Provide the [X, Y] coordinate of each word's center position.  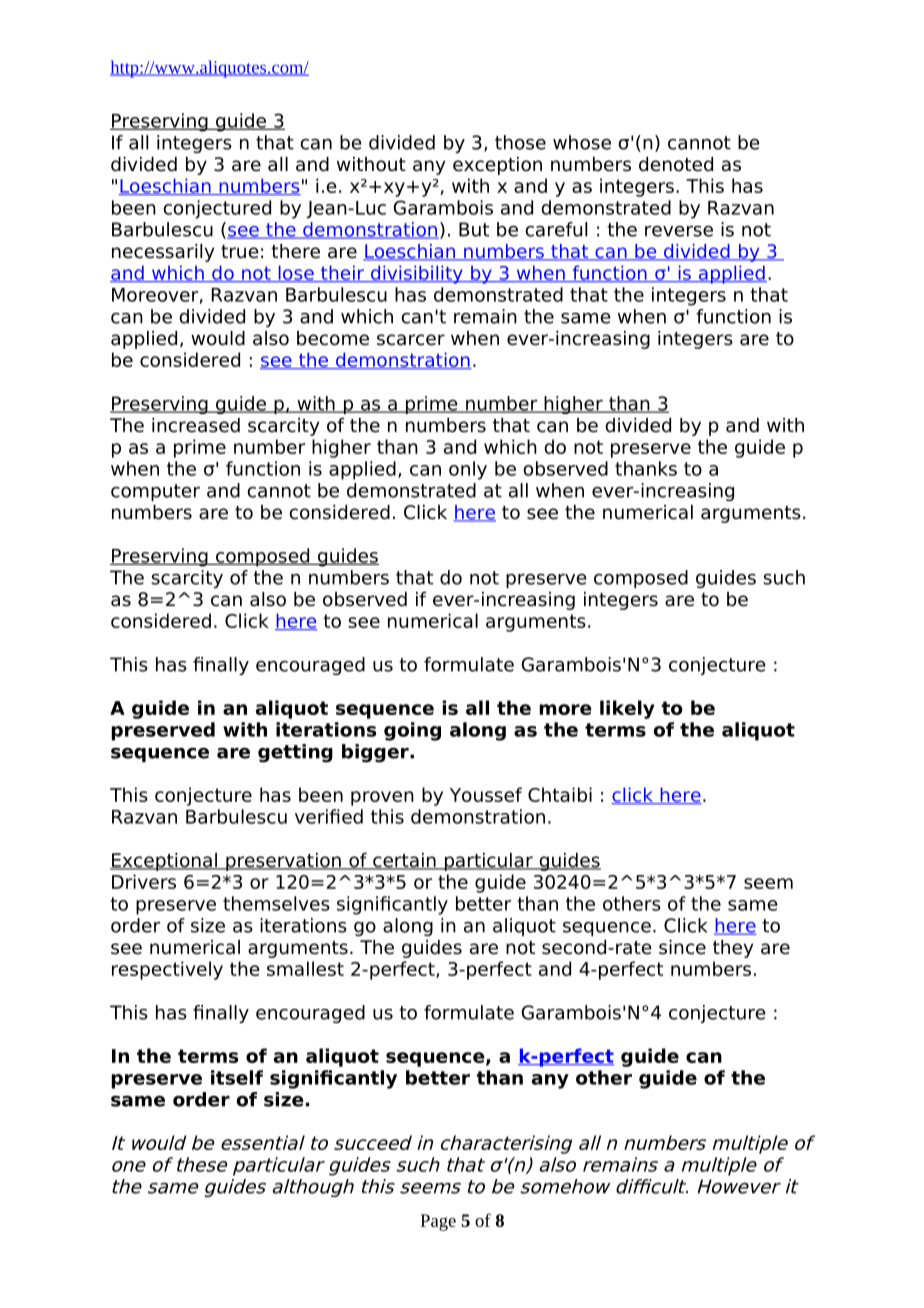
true [240, 252]
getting [295, 753]
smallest [305, 968]
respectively [167, 970]
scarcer [411, 340]
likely [627, 709]
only [468, 470]
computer [155, 492]
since [682, 947]
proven [382, 798]
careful [556, 229]
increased [196, 425]
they [733, 949]
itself [237, 1077]
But [474, 229]
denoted [676, 164]
